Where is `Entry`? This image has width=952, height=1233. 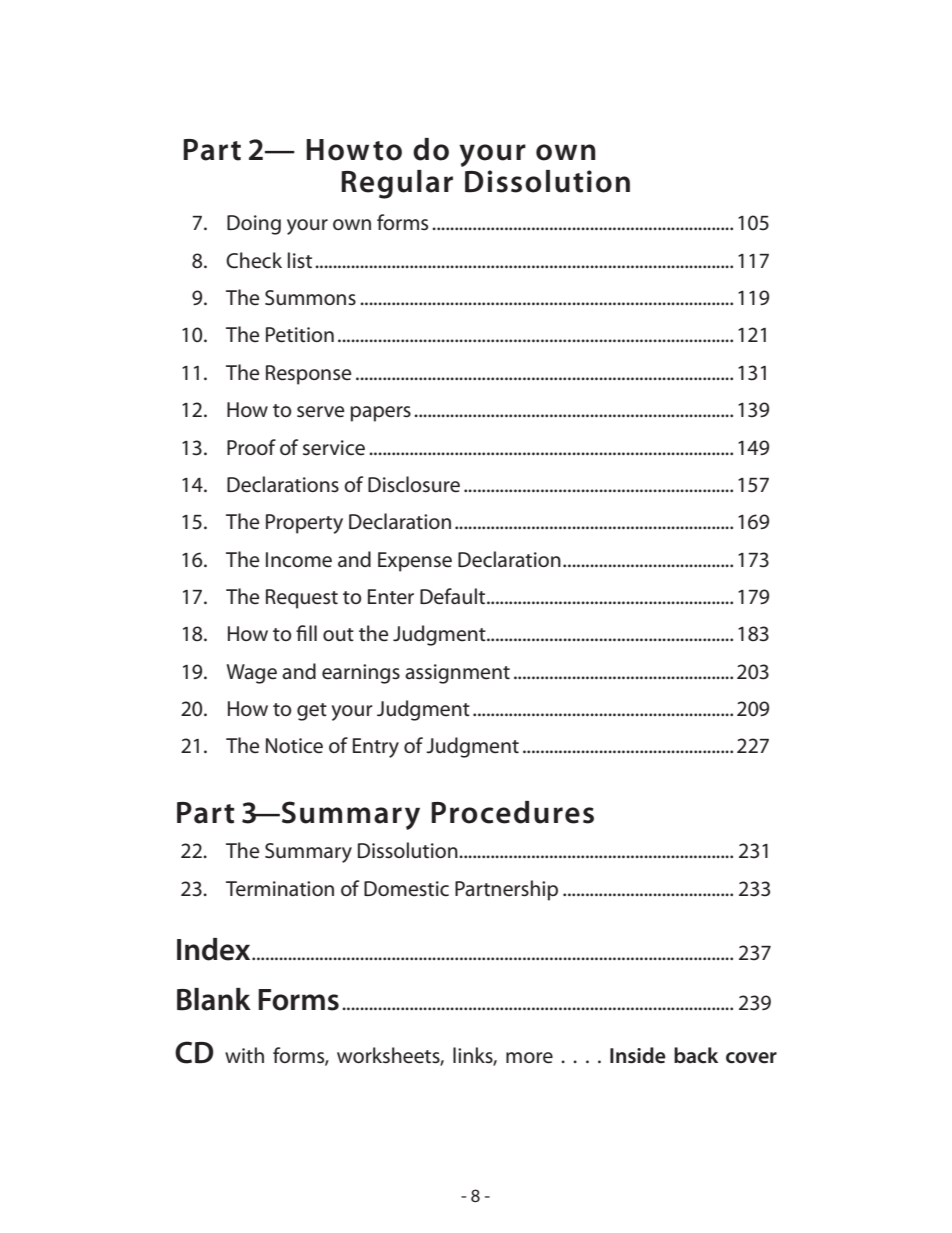 Entry is located at coordinates (376, 748).
